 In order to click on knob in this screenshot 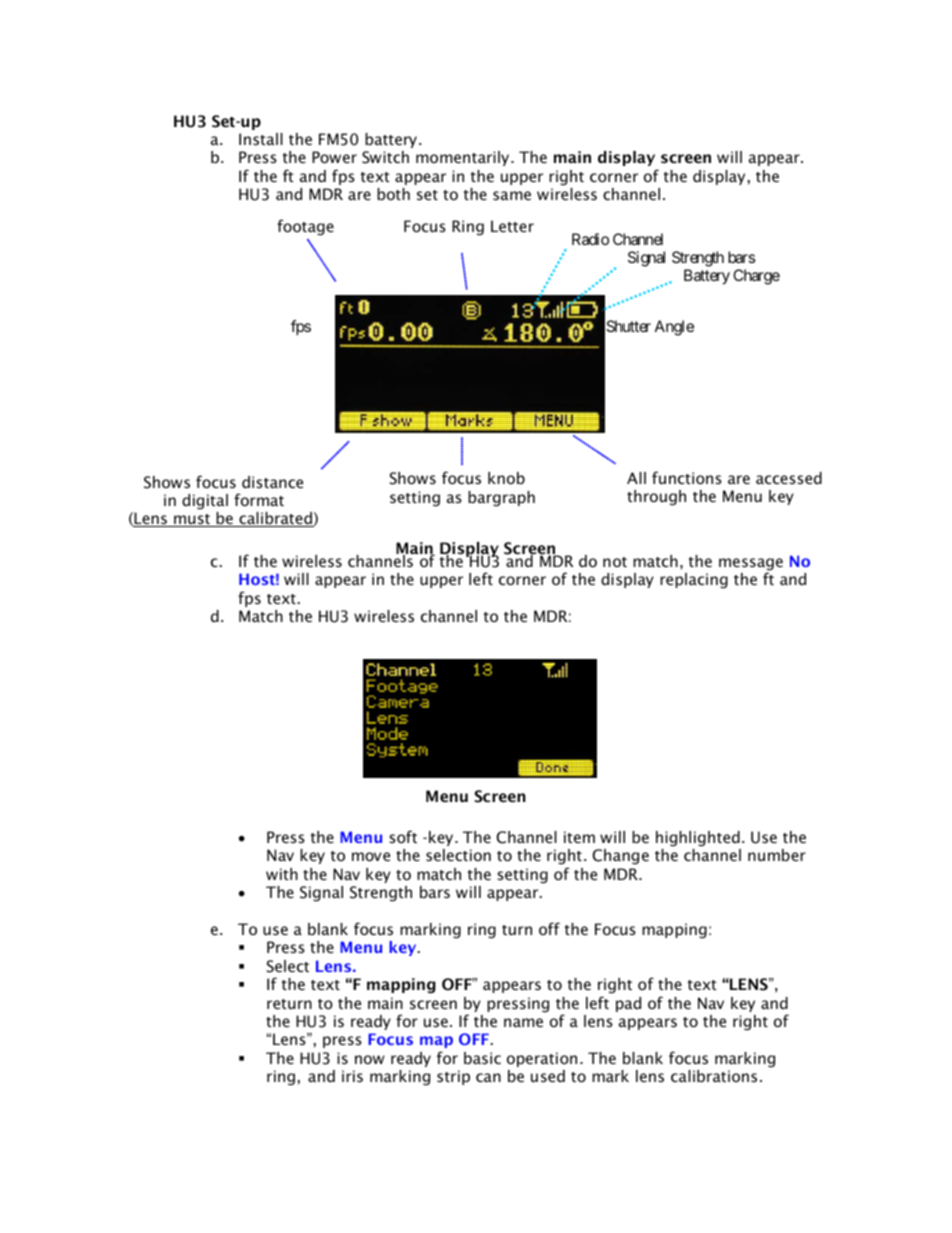, I will do `click(506, 478)`.
